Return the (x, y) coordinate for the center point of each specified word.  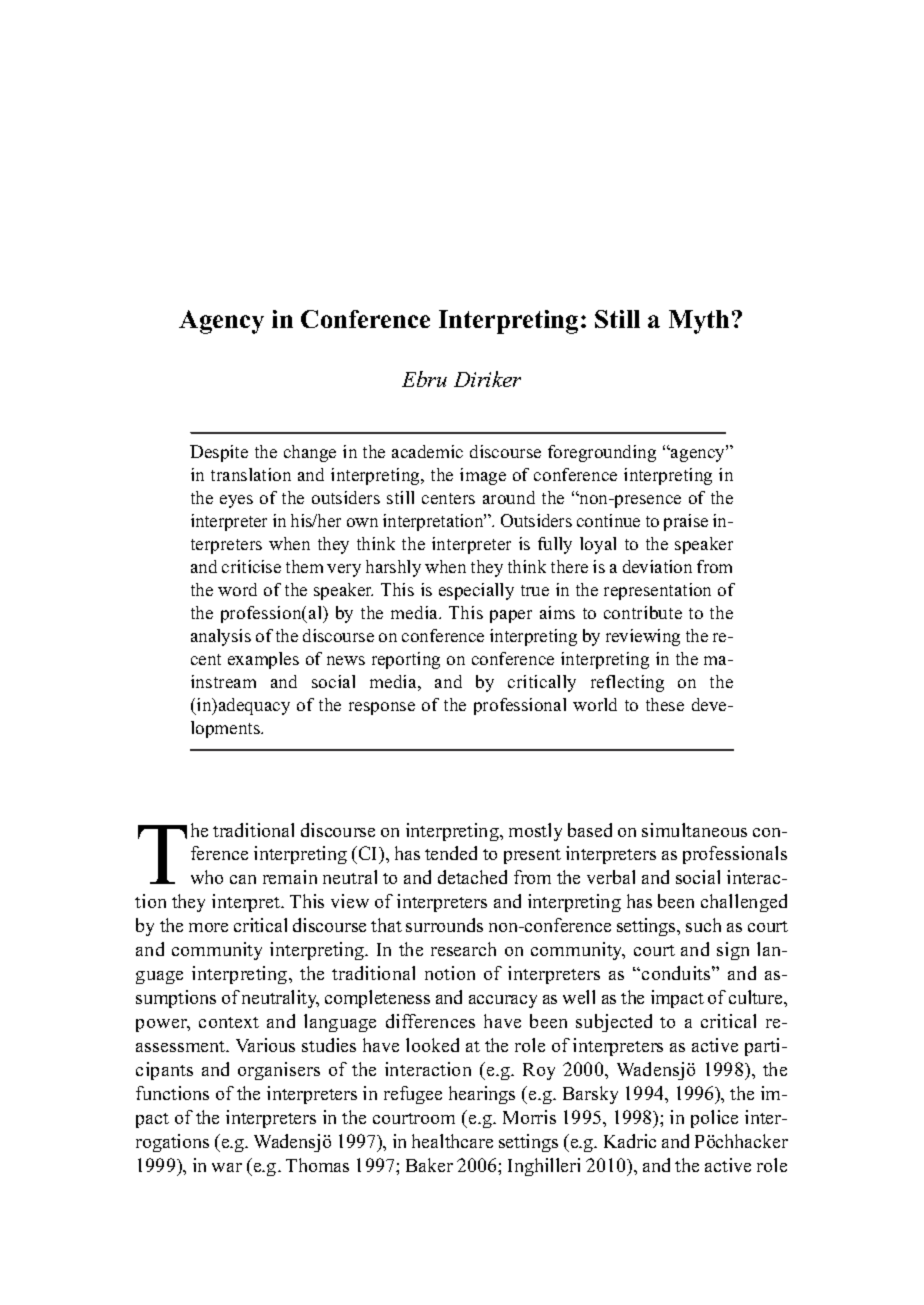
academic (427, 451)
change (310, 453)
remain (290, 877)
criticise (251, 566)
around (509, 497)
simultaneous (694, 830)
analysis (221, 637)
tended (451, 853)
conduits (677, 973)
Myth (699, 322)
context (229, 1022)
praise (686, 522)
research (463, 949)
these (665, 704)
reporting (406, 660)
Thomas (317, 1165)
